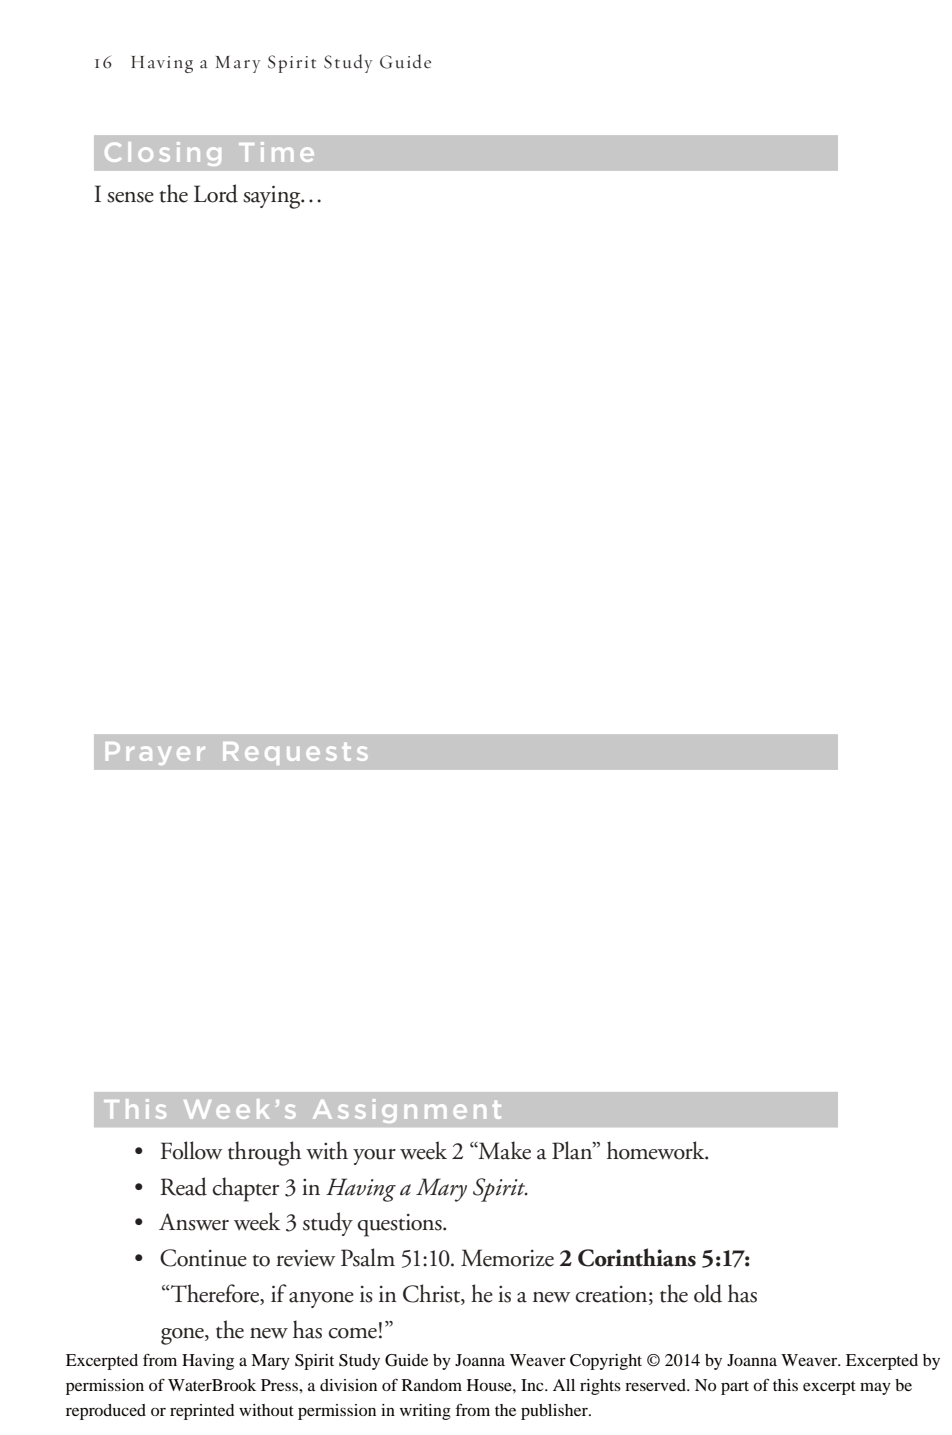 The height and width of the screenshot is (1435, 952). What do you see at coordinates (191, 1150) in the screenshot?
I see `Follow` at bounding box center [191, 1150].
